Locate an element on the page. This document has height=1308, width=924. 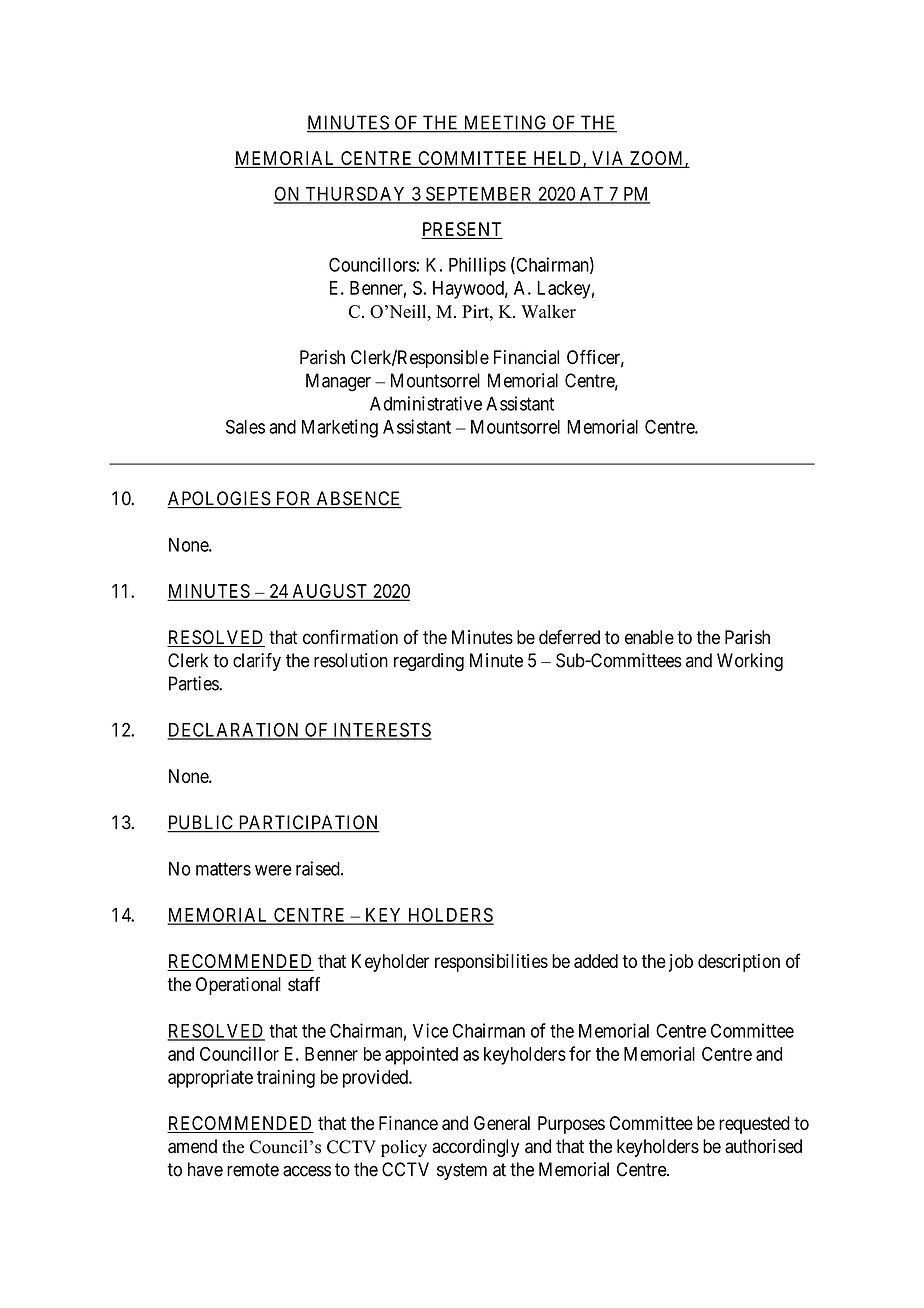
accordingly is located at coordinates (475, 1148).
